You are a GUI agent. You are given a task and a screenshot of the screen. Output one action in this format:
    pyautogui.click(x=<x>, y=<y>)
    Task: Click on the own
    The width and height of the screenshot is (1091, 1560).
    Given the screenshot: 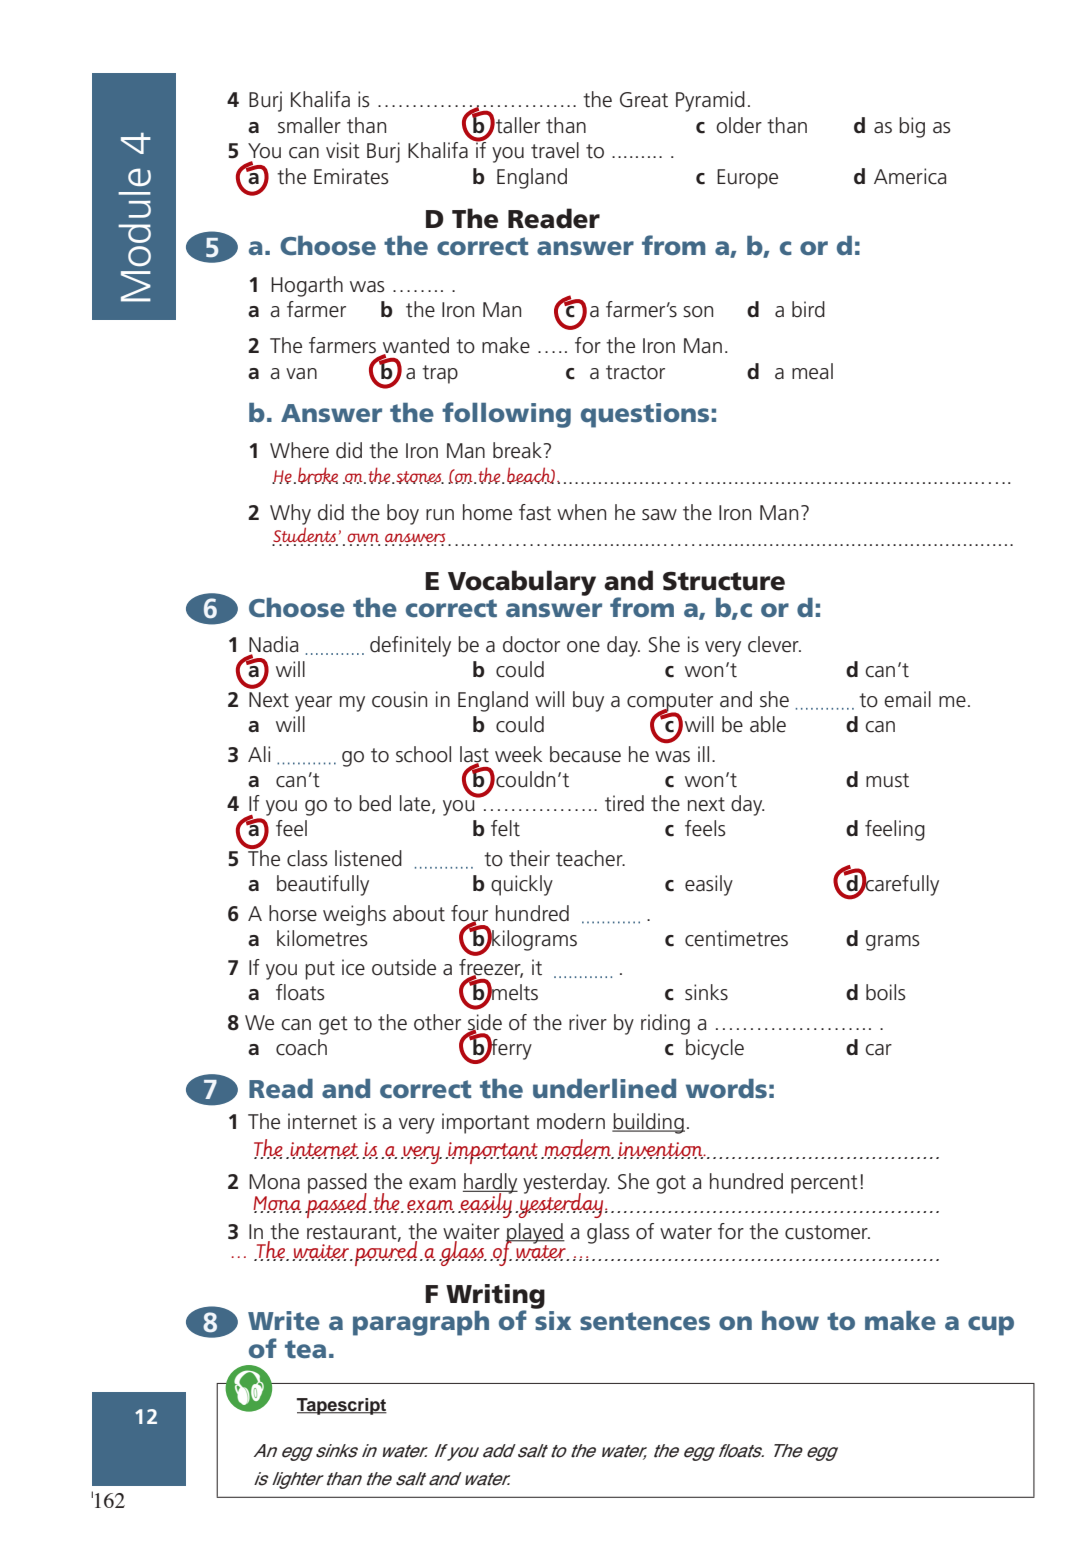 What is the action you would take?
    pyautogui.click(x=363, y=539)
